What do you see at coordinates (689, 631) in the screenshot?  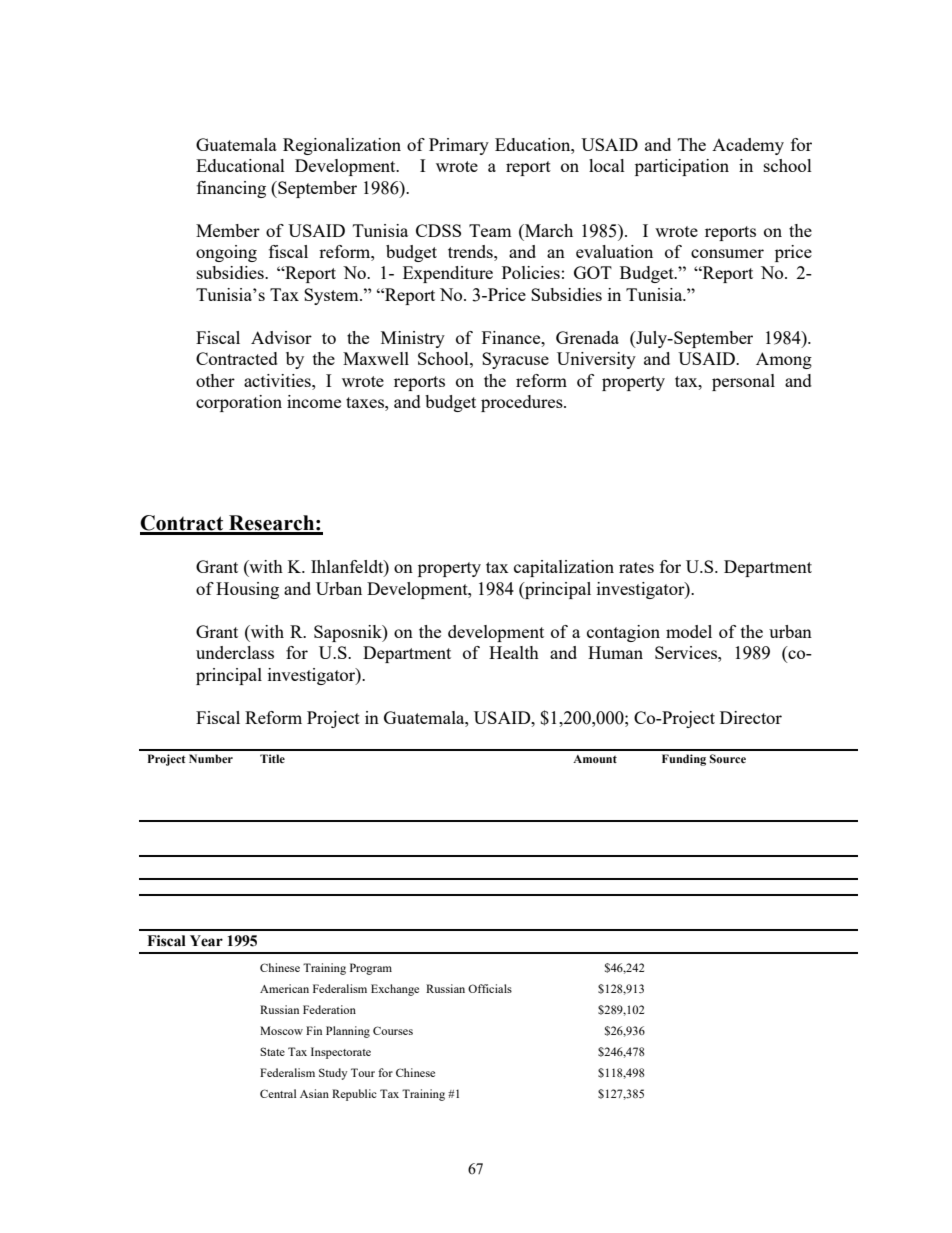 I see `model` at bounding box center [689, 631].
